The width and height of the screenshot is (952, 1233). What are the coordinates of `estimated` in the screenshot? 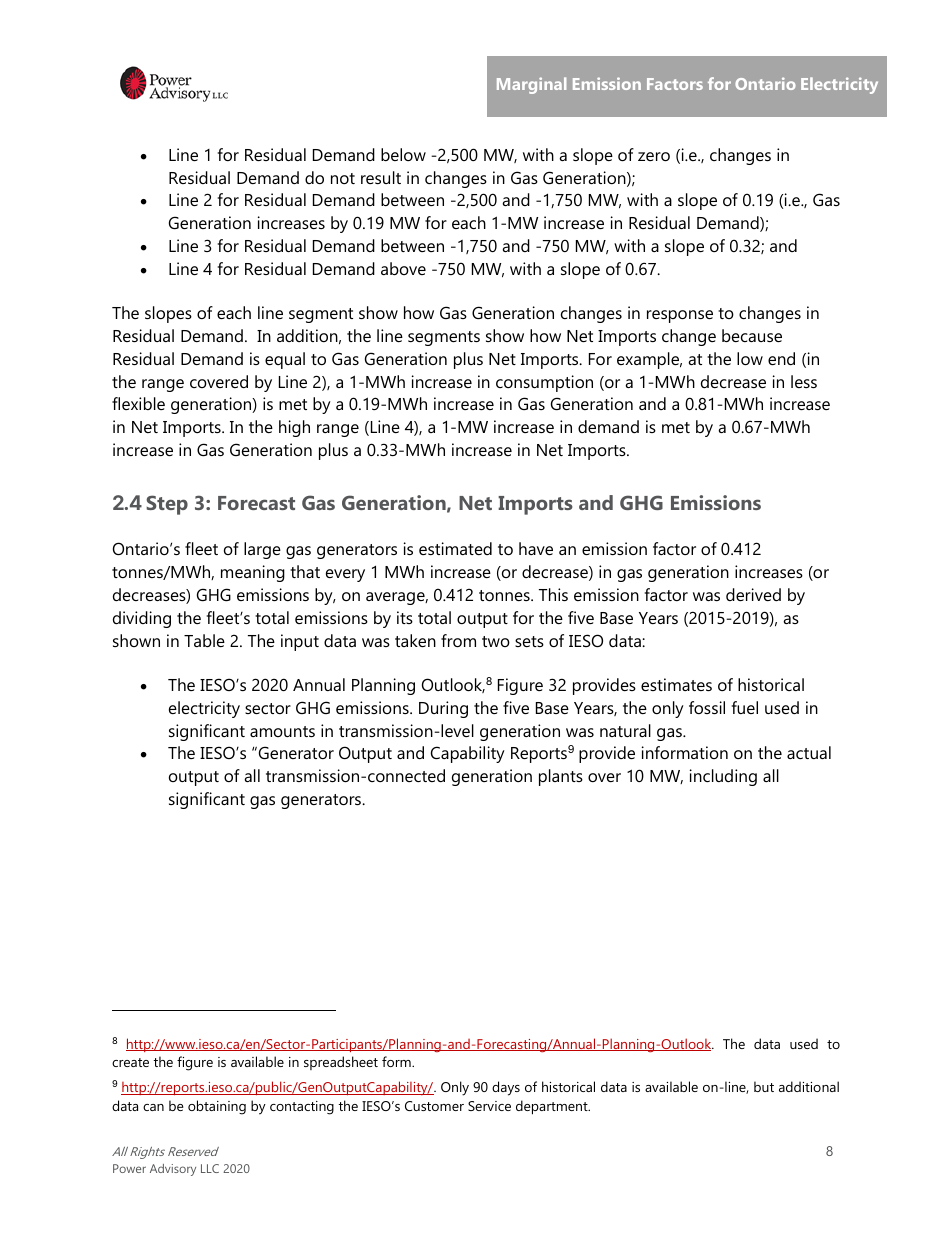 It's located at (455, 548).
